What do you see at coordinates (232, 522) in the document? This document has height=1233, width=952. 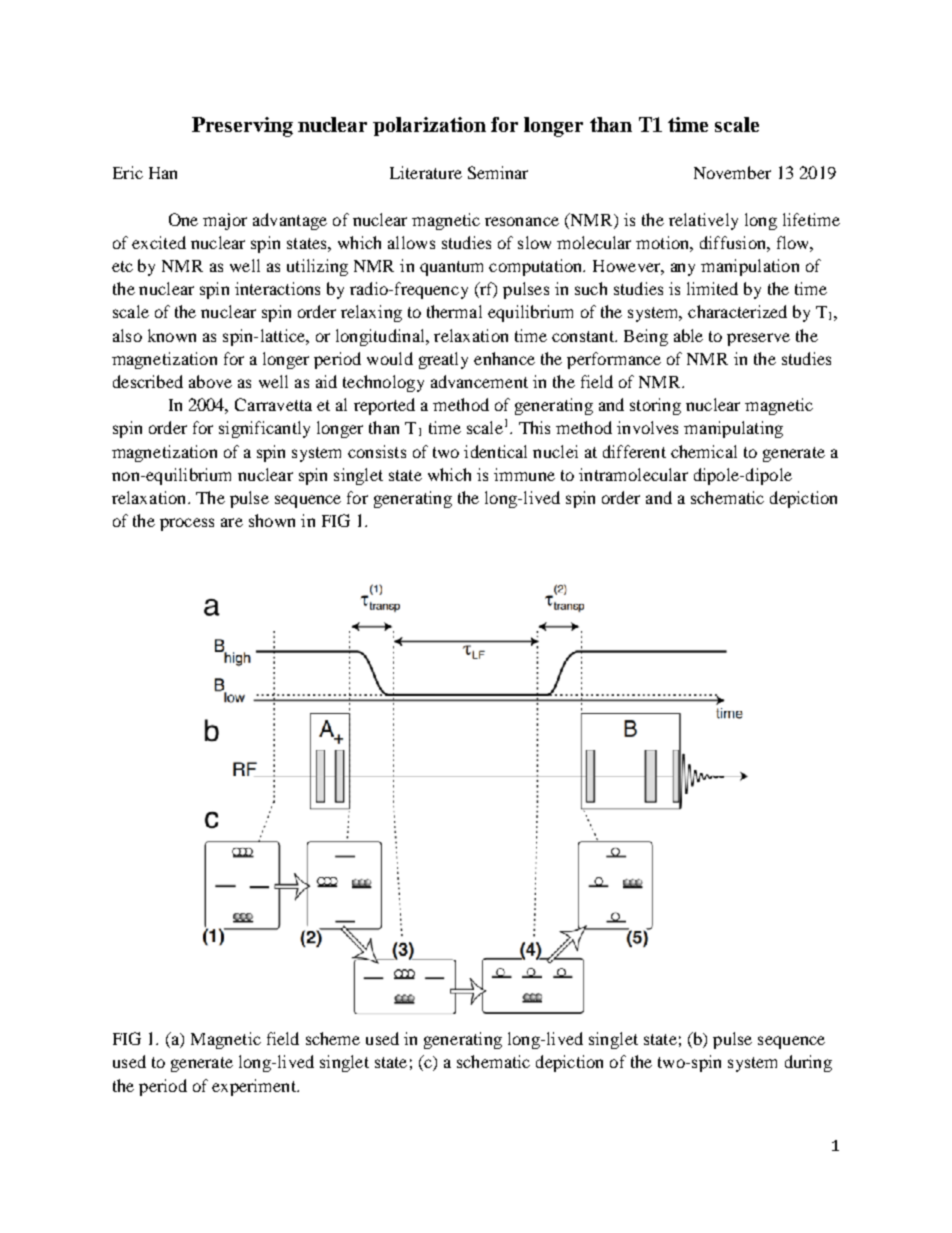 I see `are` at bounding box center [232, 522].
